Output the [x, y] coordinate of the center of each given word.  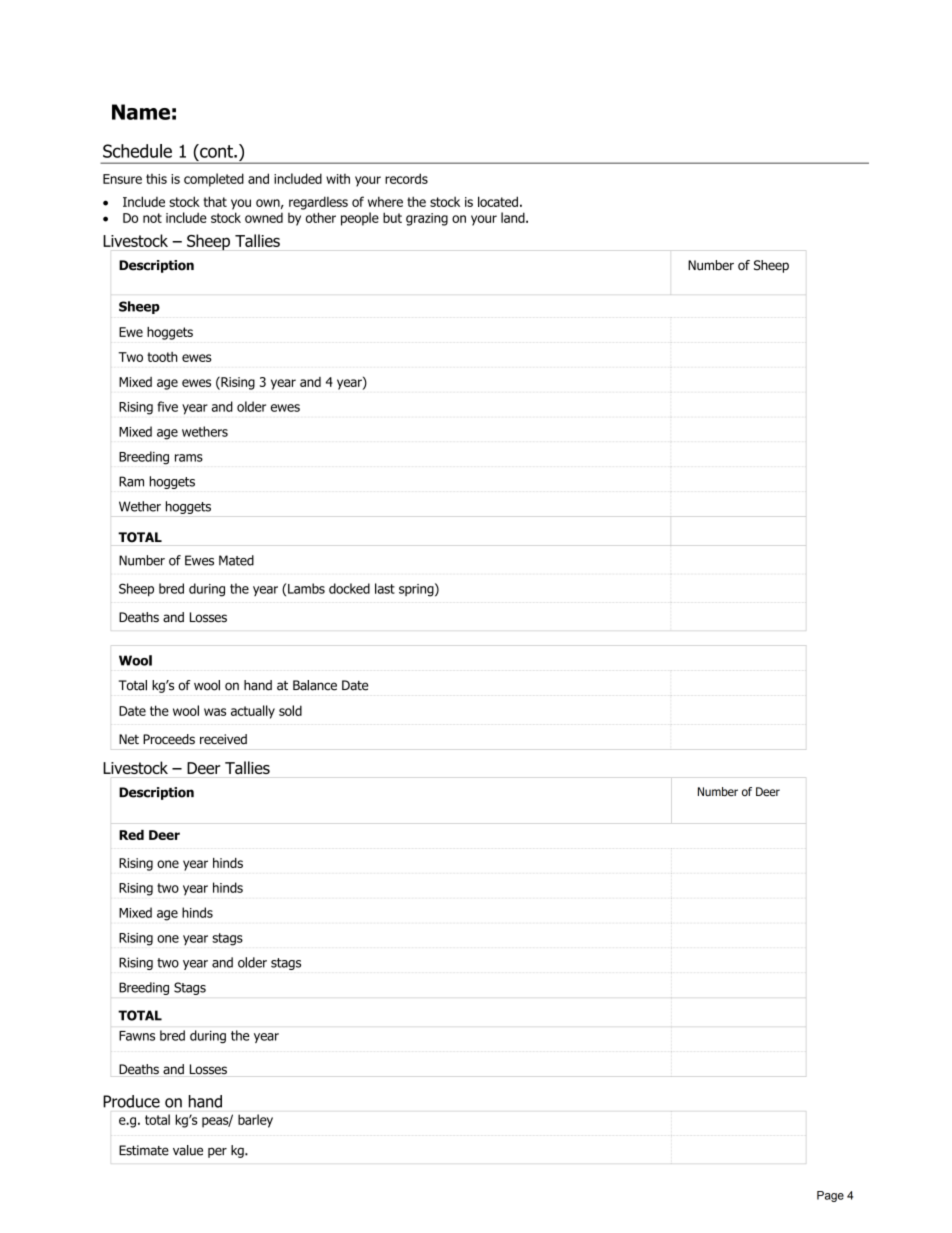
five [167, 406]
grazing [427, 219]
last [385, 588]
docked [349, 588]
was [215, 712]
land [514, 217]
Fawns [137, 1036]
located [498, 201]
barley [255, 1121]
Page [830, 1196]
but [392, 217]
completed [214, 180]
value [188, 1150]
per [217, 1152]
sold [290, 710]
